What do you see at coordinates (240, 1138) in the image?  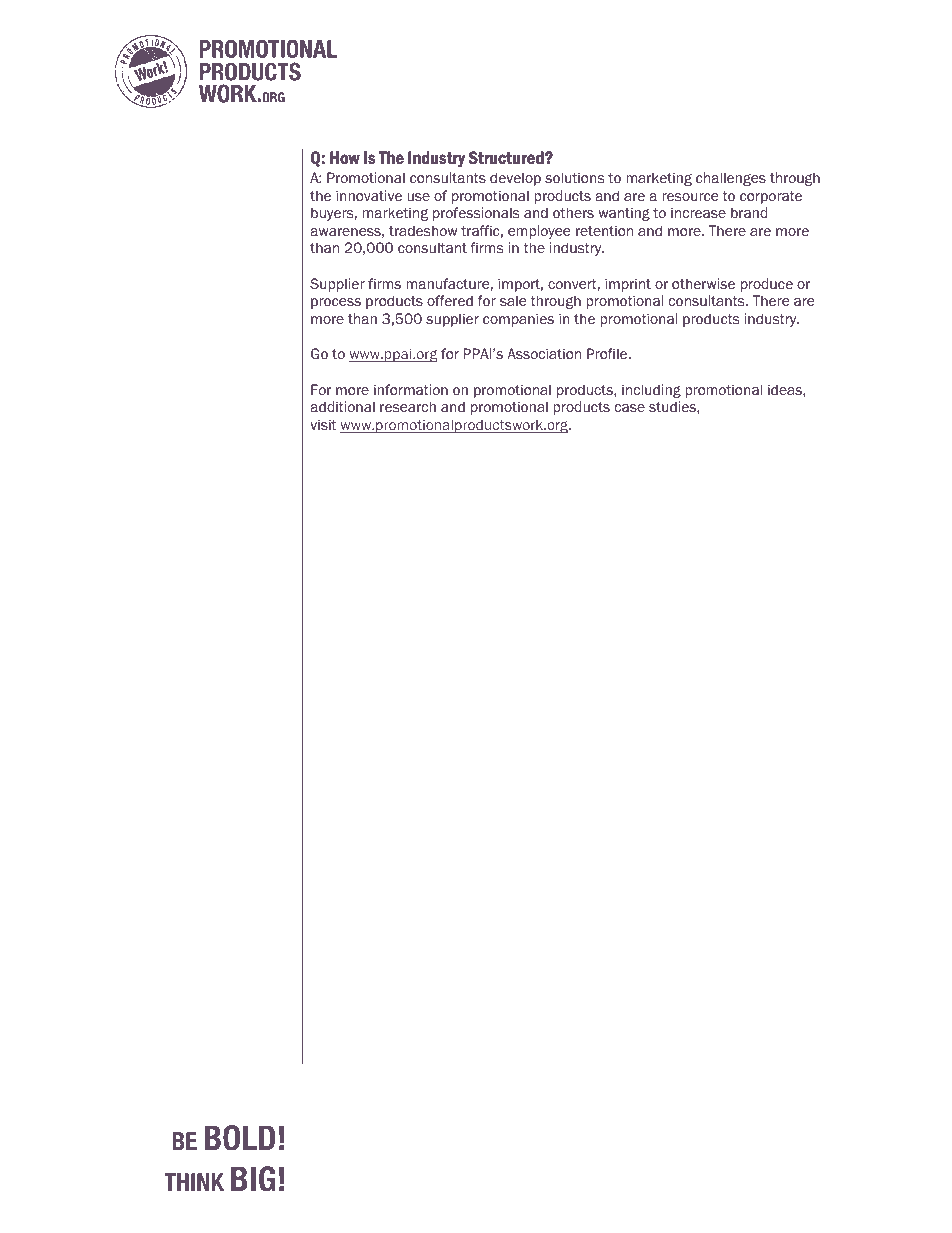 I see `BOLD` at bounding box center [240, 1138].
